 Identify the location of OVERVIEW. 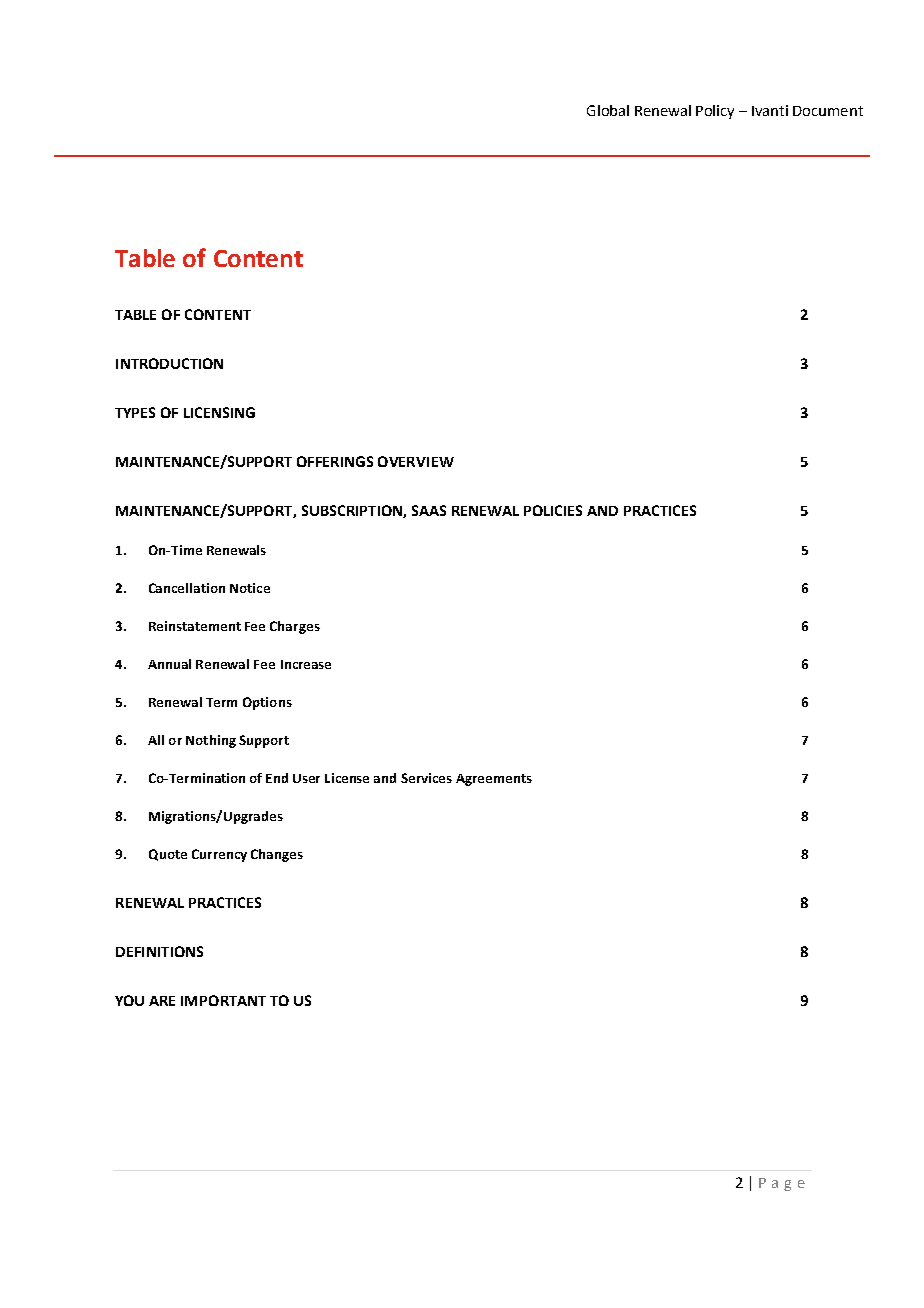
(416, 461).
